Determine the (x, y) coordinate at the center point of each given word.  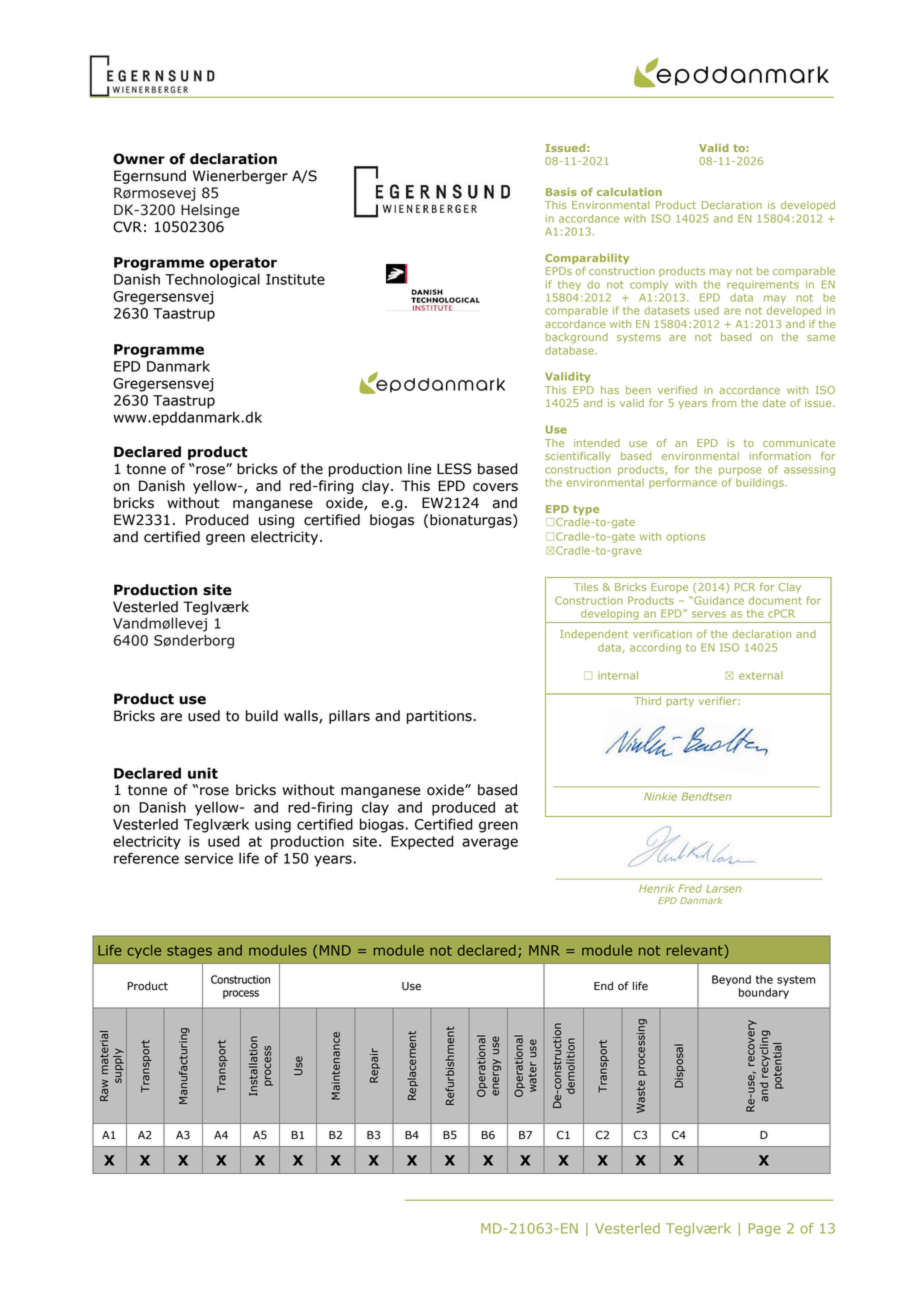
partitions (439, 717)
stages (189, 952)
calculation (629, 192)
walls (302, 717)
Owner (139, 159)
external (761, 675)
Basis (561, 192)
